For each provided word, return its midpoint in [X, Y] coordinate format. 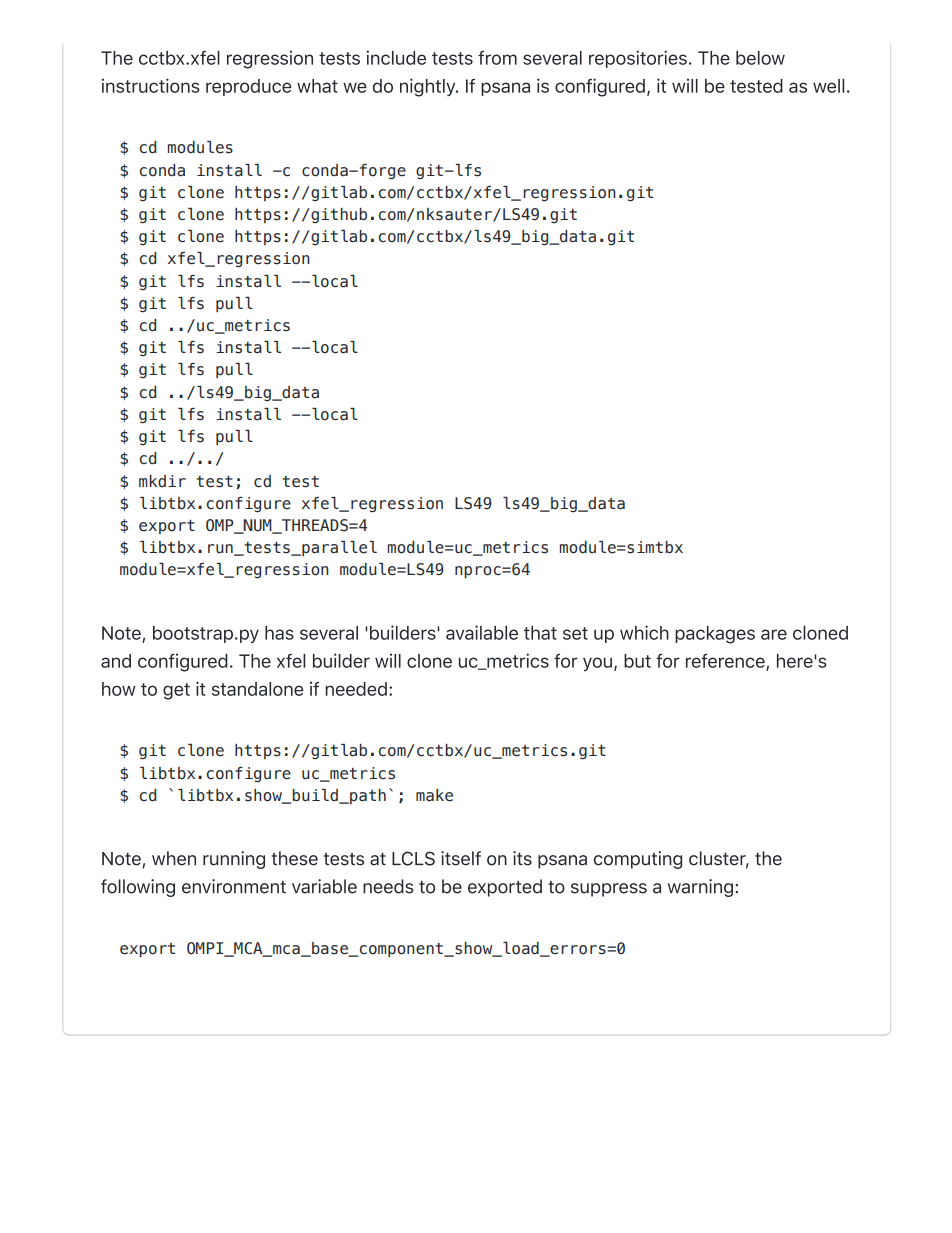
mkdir [162, 481]
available [482, 632]
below [760, 58]
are [774, 634]
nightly [429, 87]
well [828, 86]
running [234, 860]
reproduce [249, 87]
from [497, 58]
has [279, 633]
